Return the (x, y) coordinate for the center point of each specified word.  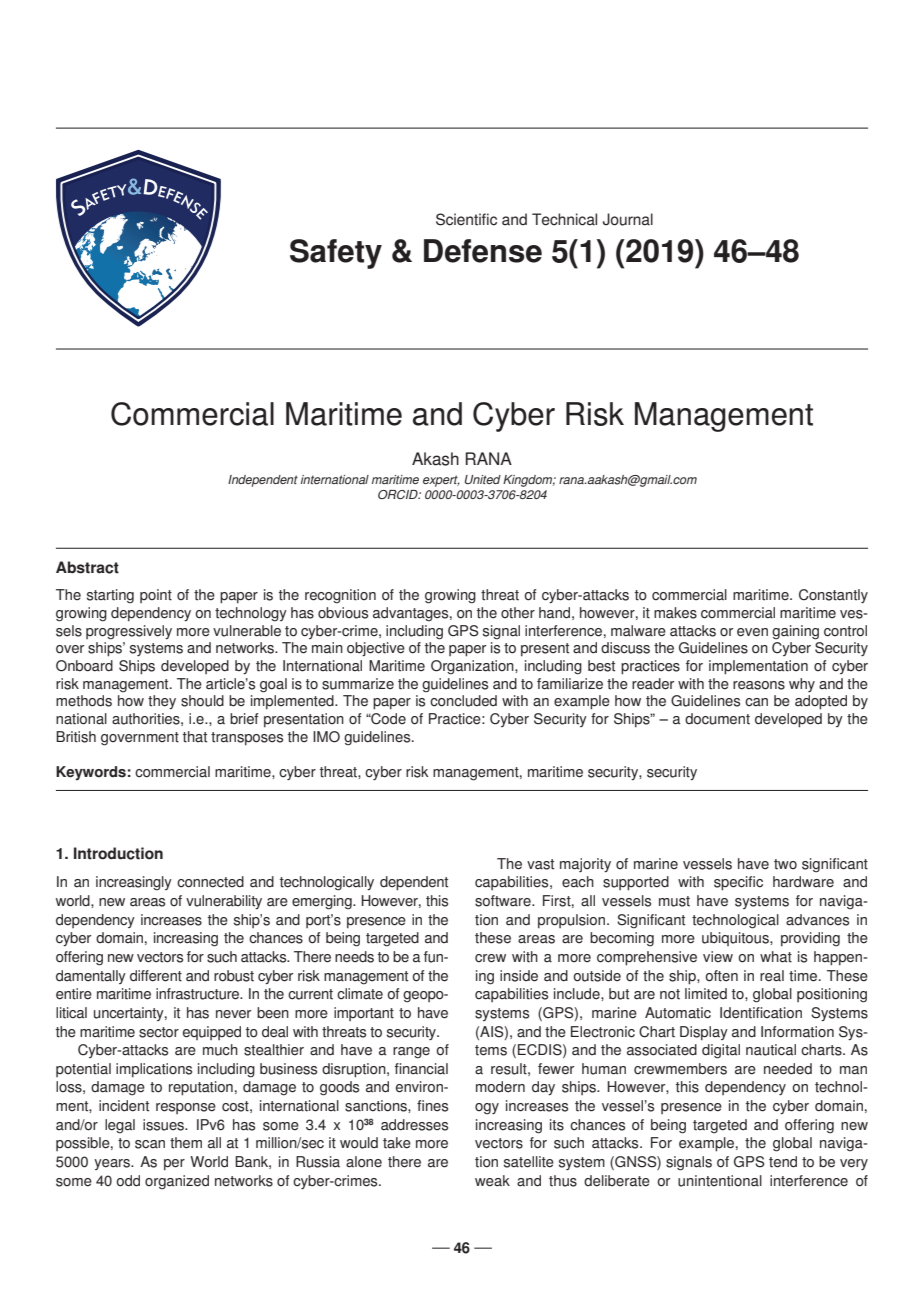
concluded (463, 701)
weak (492, 1181)
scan (150, 1144)
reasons (759, 685)
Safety (336, 254)
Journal (628, 219)
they (162, 702)
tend (783, 1162)
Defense (483, 251)
